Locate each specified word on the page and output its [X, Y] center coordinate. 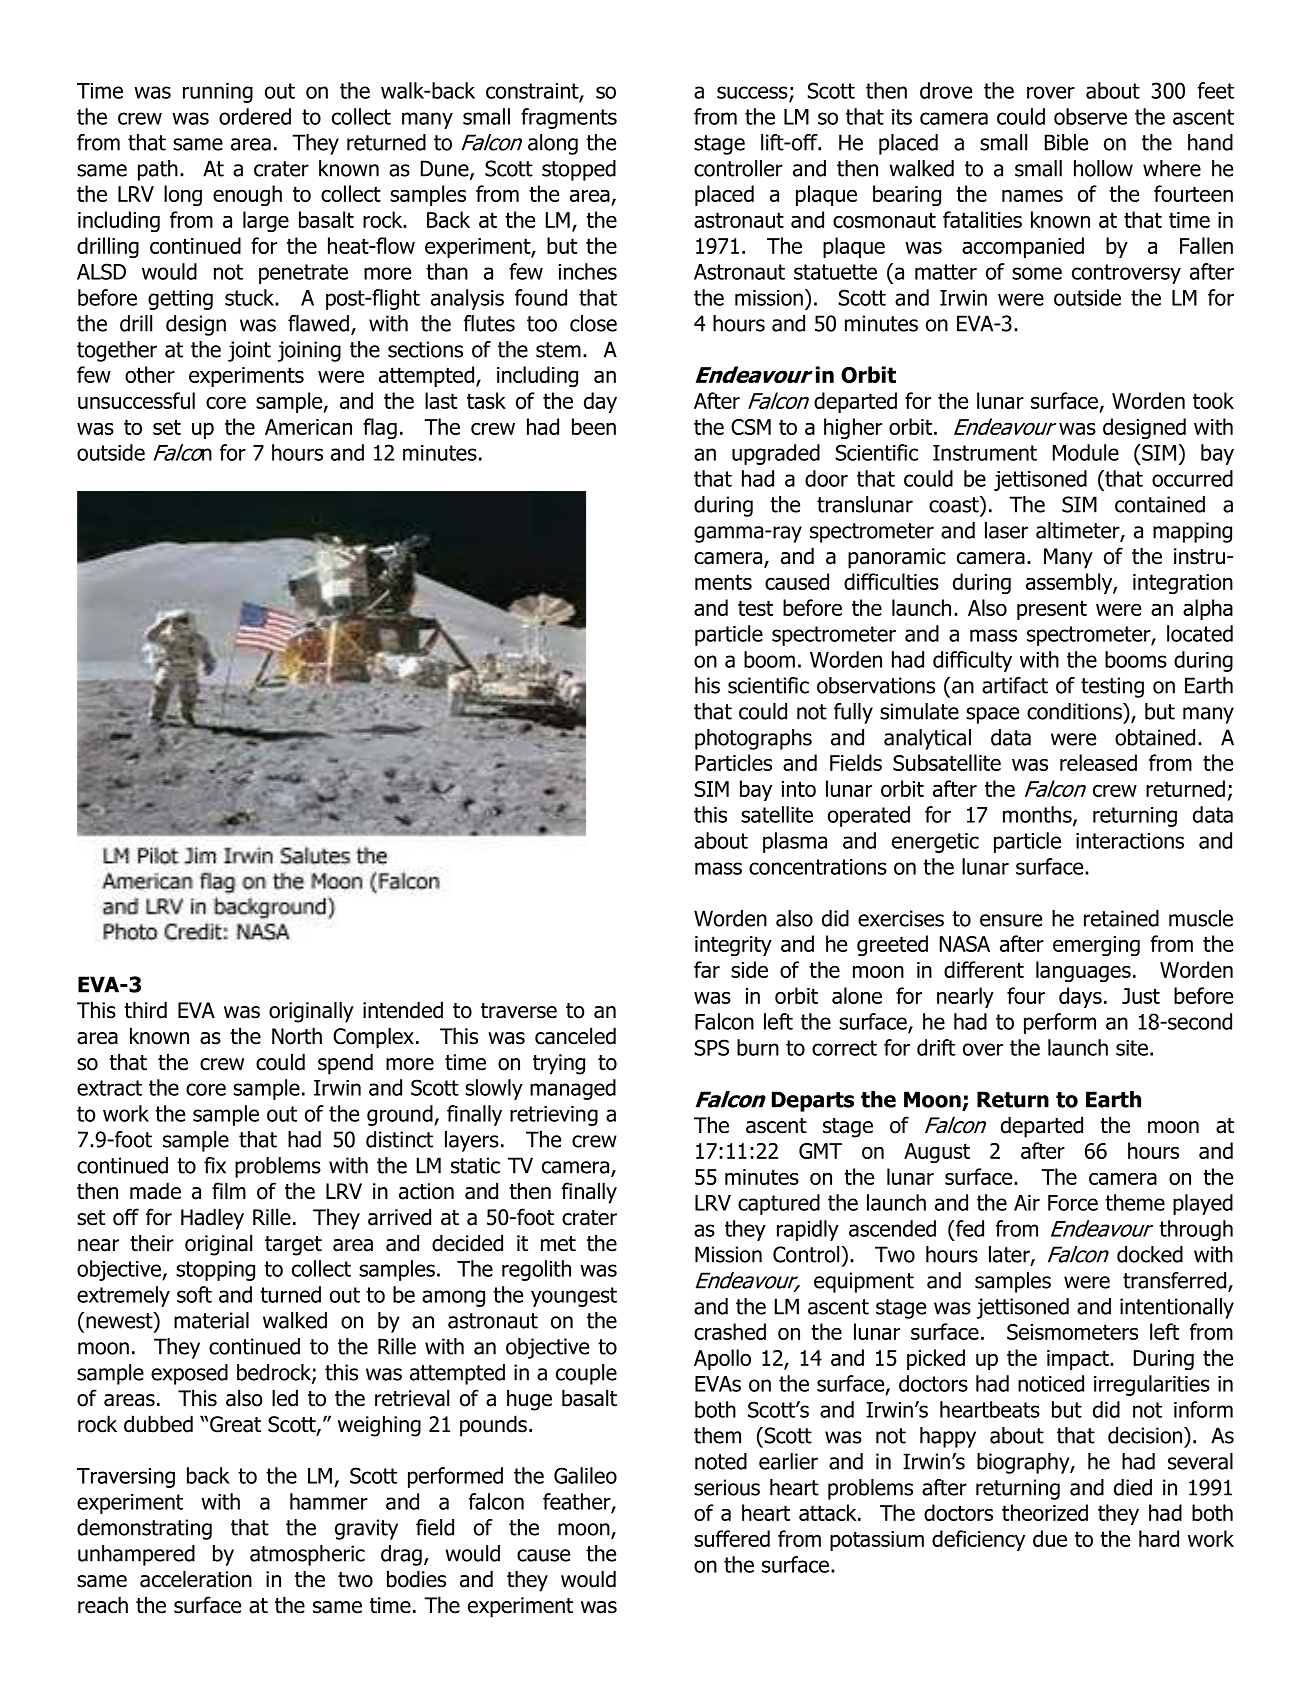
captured [779, 1204]
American [308, 427]
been [594, 426]
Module [1086, 452]
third [145, 1010]
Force [1073, 1203]
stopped [579, 170]
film [229, 1190]
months [1038, 815]
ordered [255, 116]
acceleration [196, 1579]
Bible [1066, 142]
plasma [795, 842]
